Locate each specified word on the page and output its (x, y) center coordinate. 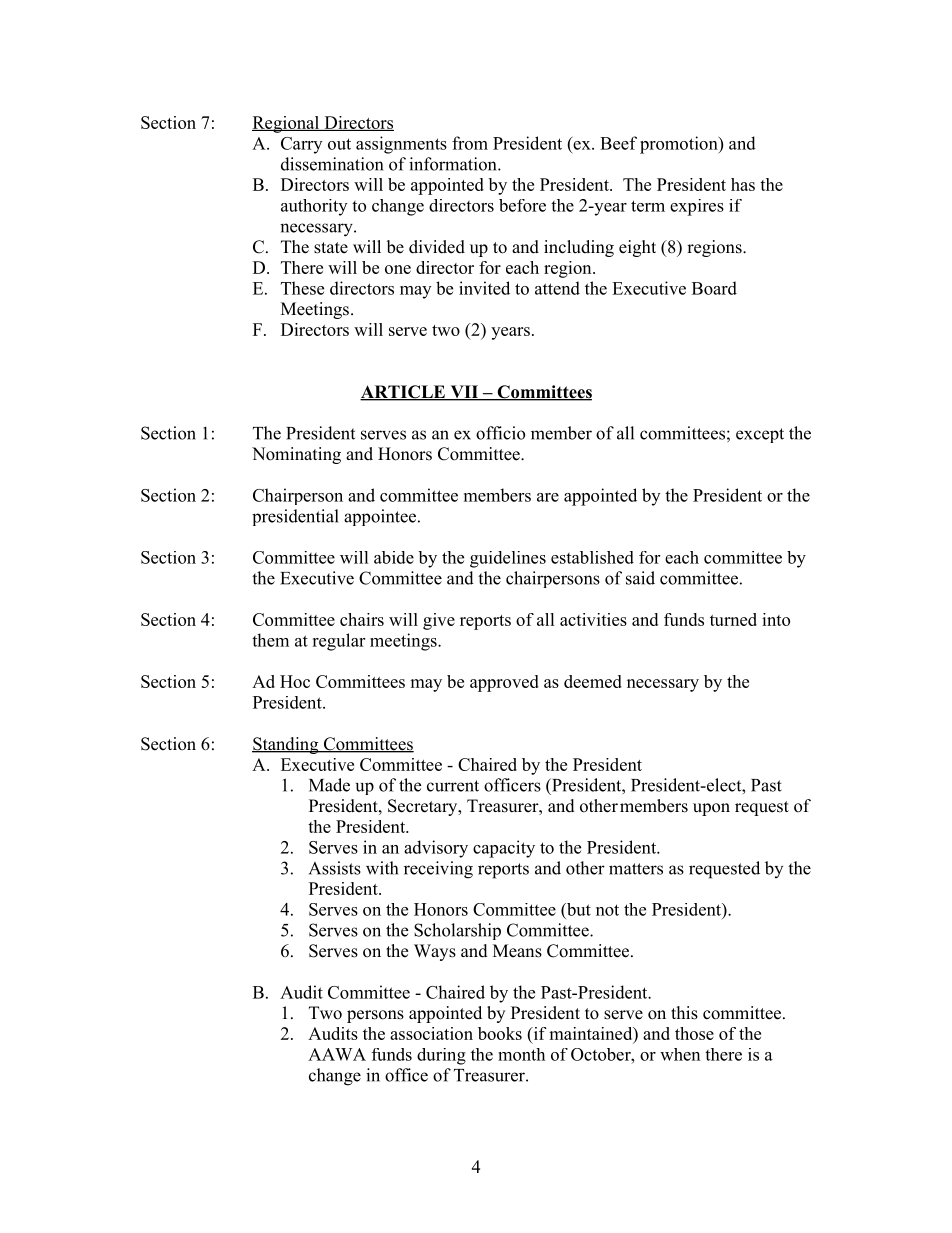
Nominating (296, 455)
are (548, 497)
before (522, 205)
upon (711, 809)
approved (504, 683)
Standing (286, 745)
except (760, 435)
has (743, 184)
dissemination (332, 164)
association (431, 1033)
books (500, 1033)
